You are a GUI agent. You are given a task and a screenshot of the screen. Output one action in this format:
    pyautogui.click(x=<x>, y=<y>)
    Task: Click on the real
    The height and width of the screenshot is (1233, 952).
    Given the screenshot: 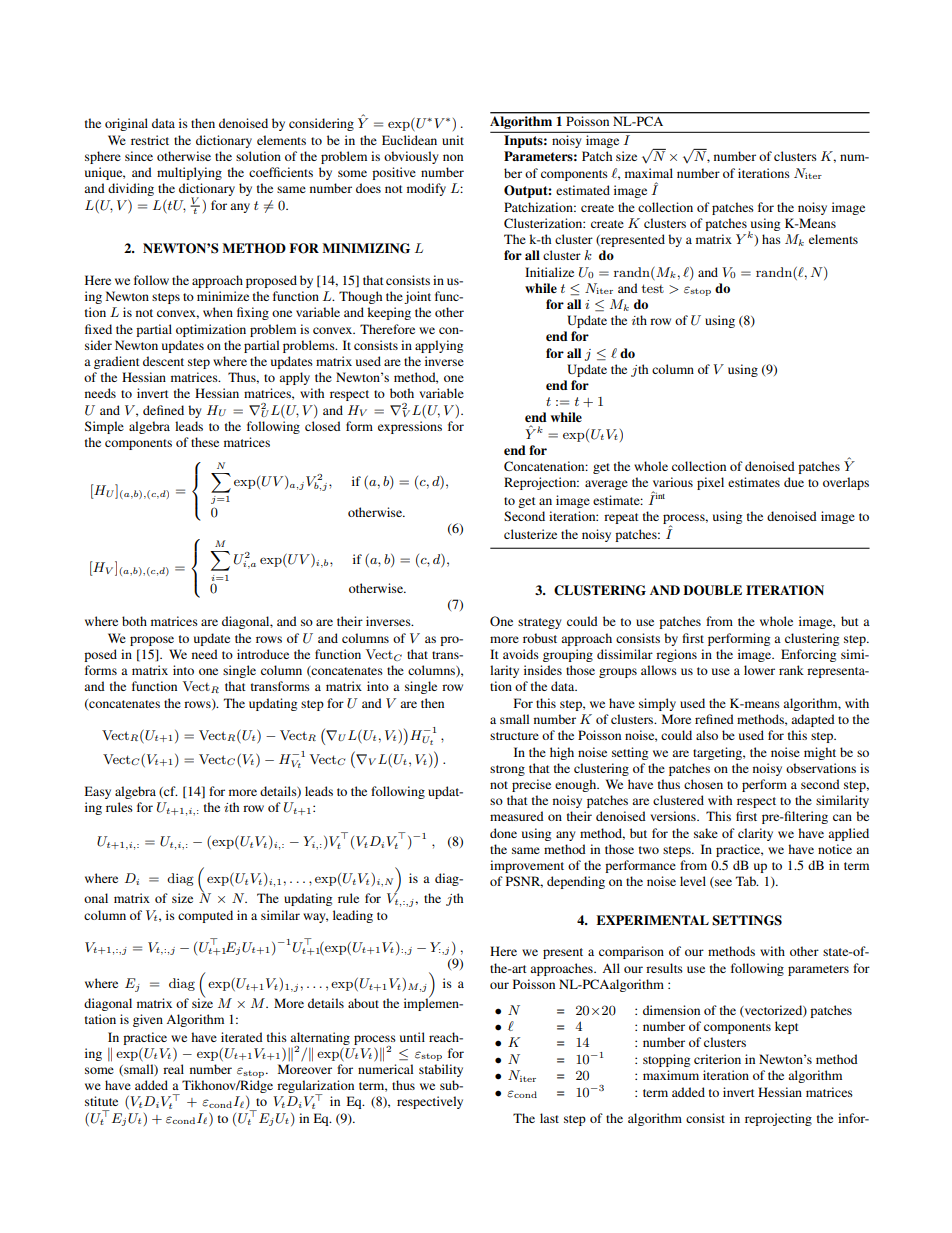 What is the action you would take?
    pyautogui.click(x=173, y=1069)
